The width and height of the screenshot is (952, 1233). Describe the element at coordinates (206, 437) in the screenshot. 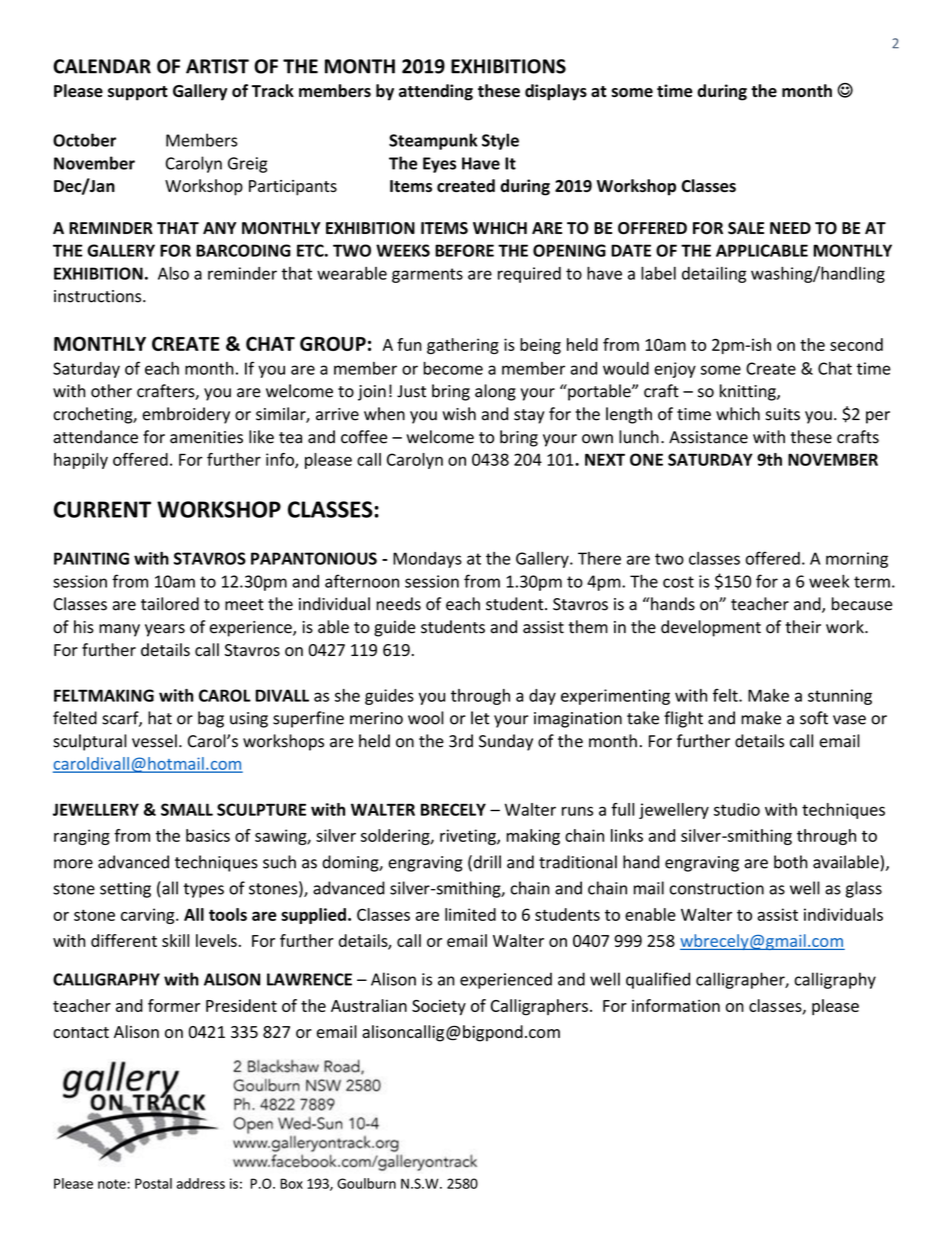

I see `amenities` at that location.
